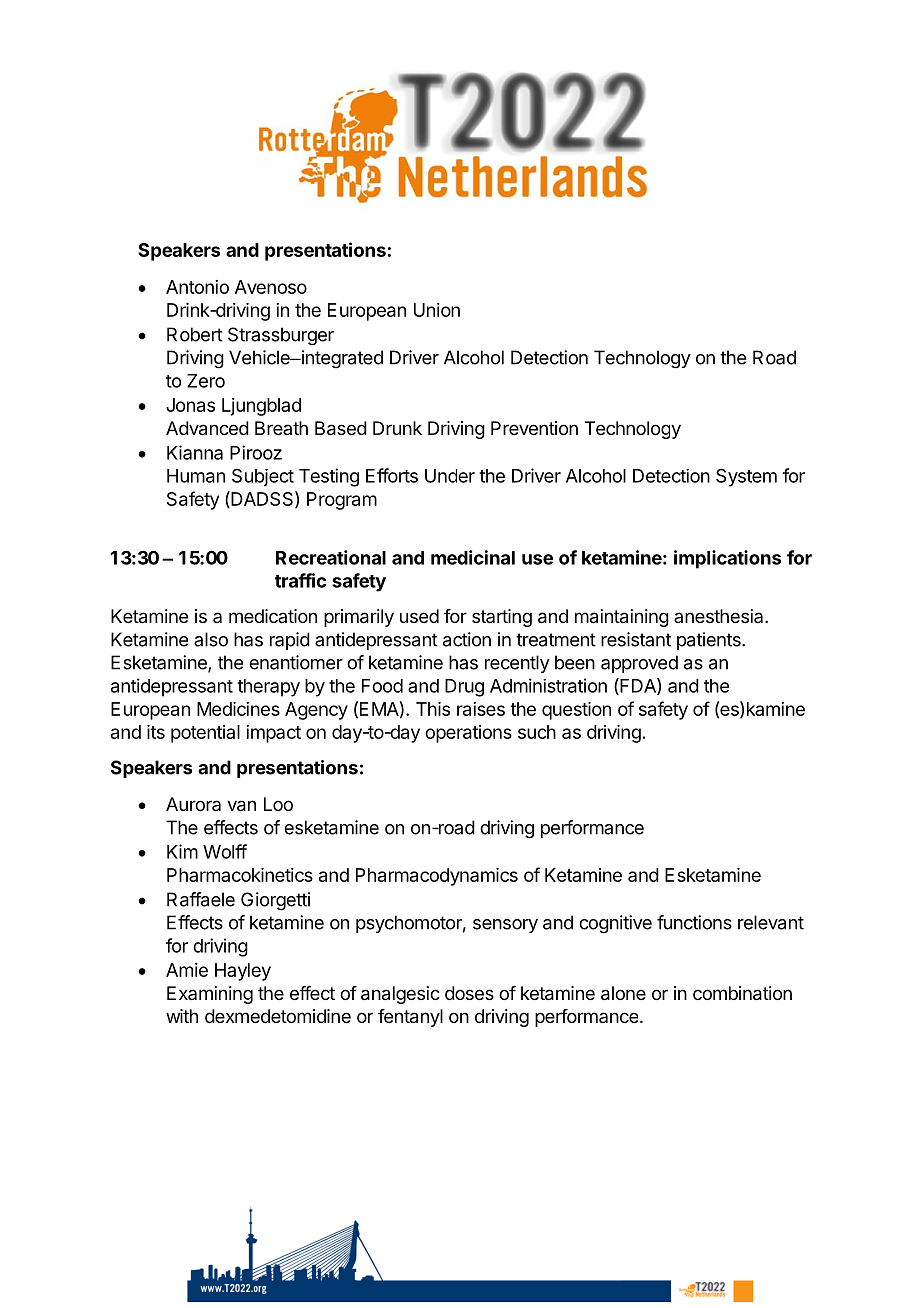 This screenshot has width=924, height=1308. Describe the element at coordinates (742, 993) in the screenshot. I see `combination` at that location.
